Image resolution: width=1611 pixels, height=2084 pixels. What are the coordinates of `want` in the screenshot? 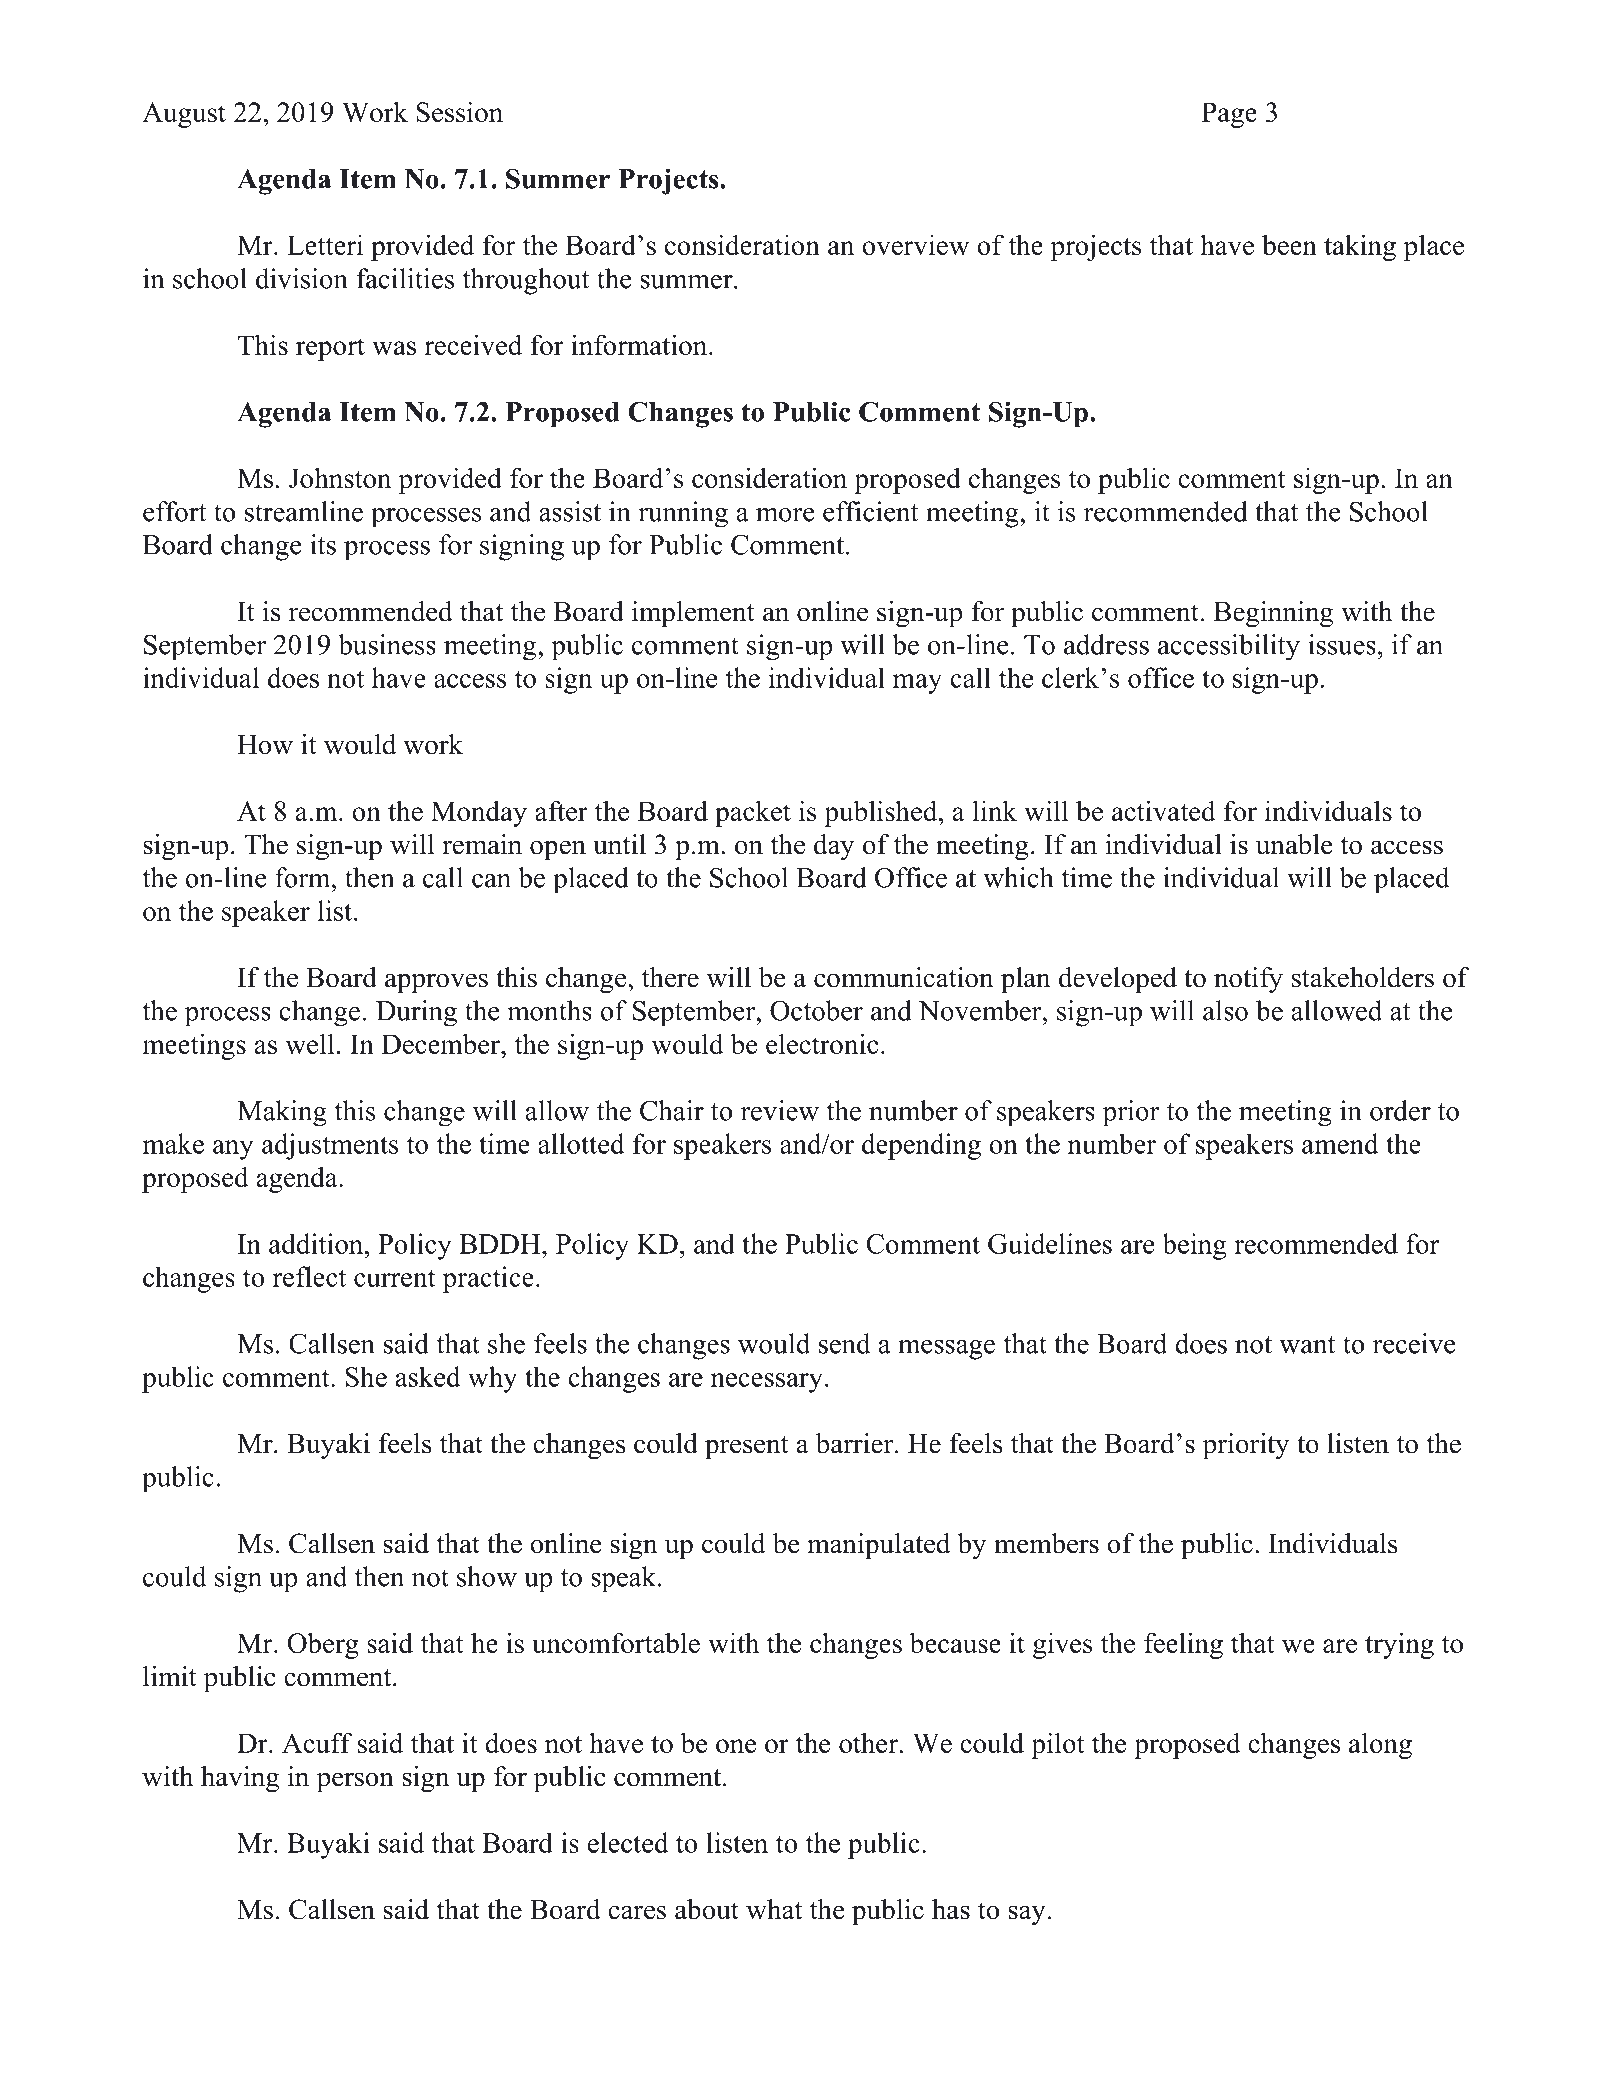 It's located at (1307, 1345).
